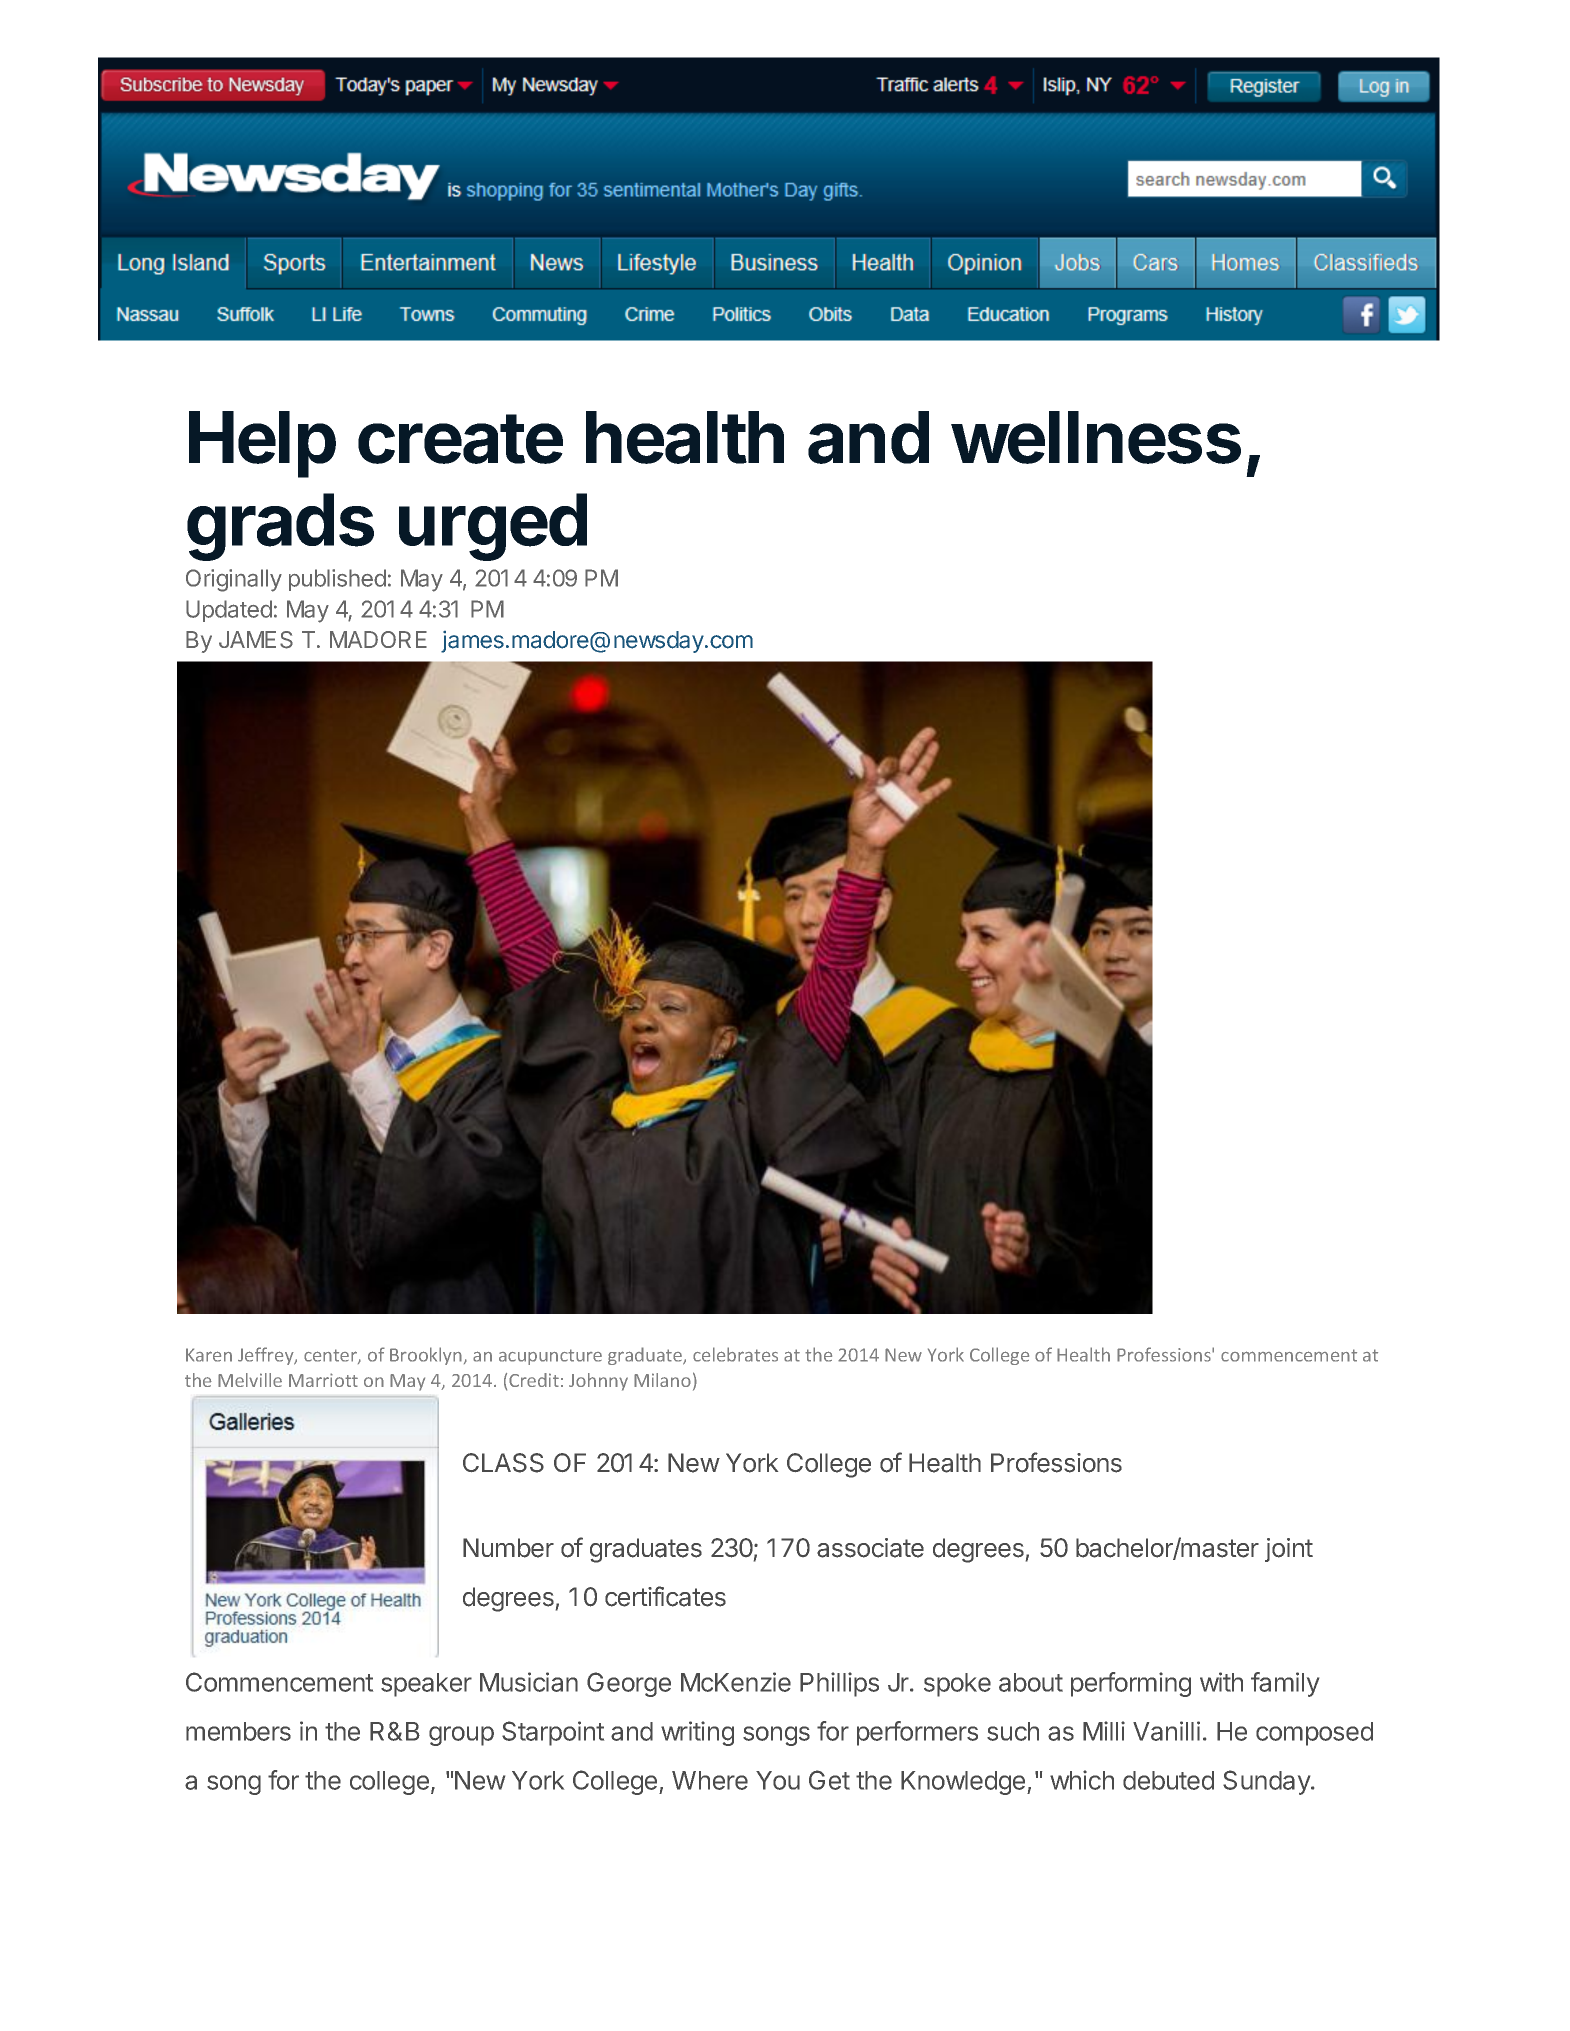 The image size is (1570, 2031). Describe the element at coordinates (778, 1780) in the screenshot. I see `You` at that location.
